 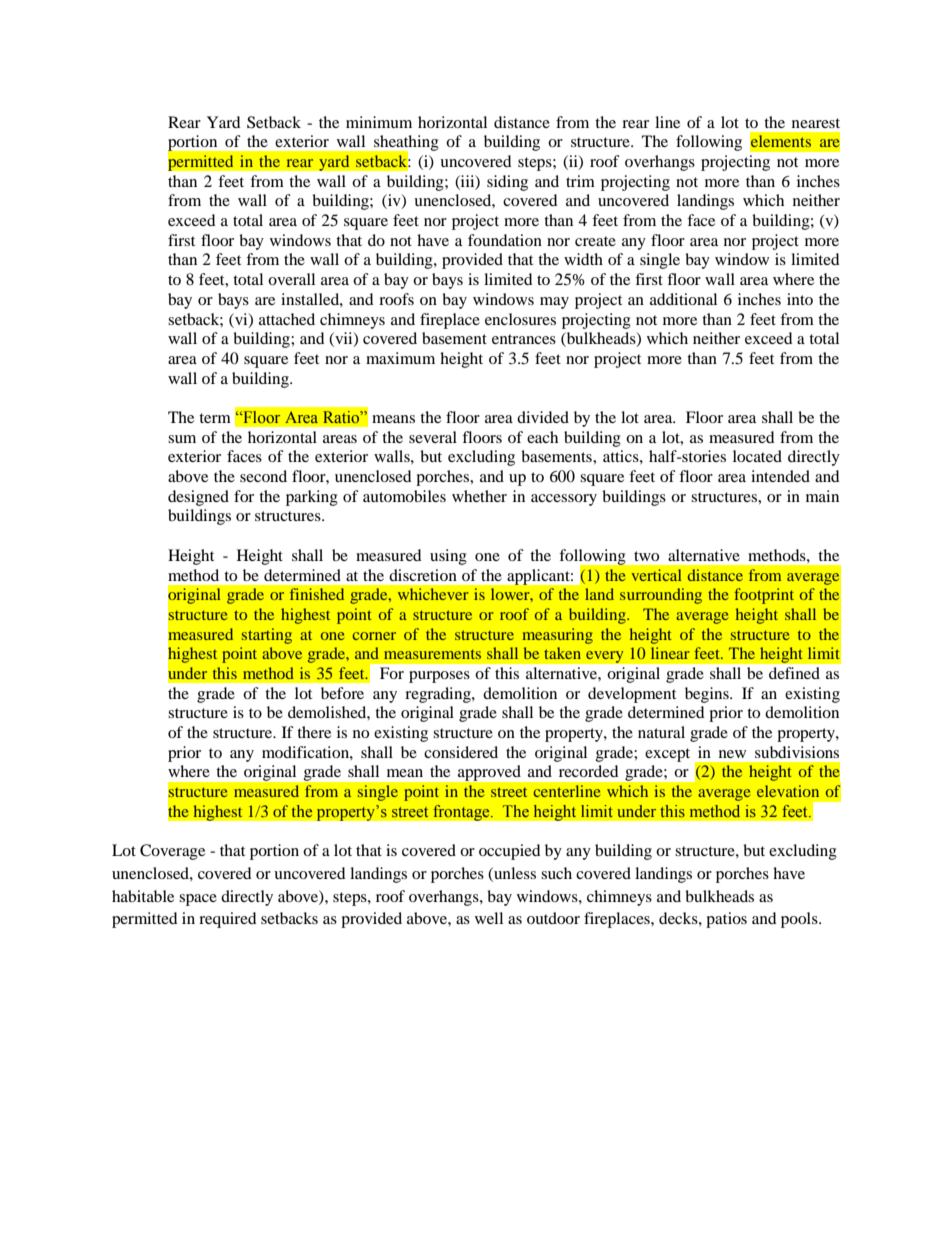 I want to click on entrances, so click(x=524, y=339).
